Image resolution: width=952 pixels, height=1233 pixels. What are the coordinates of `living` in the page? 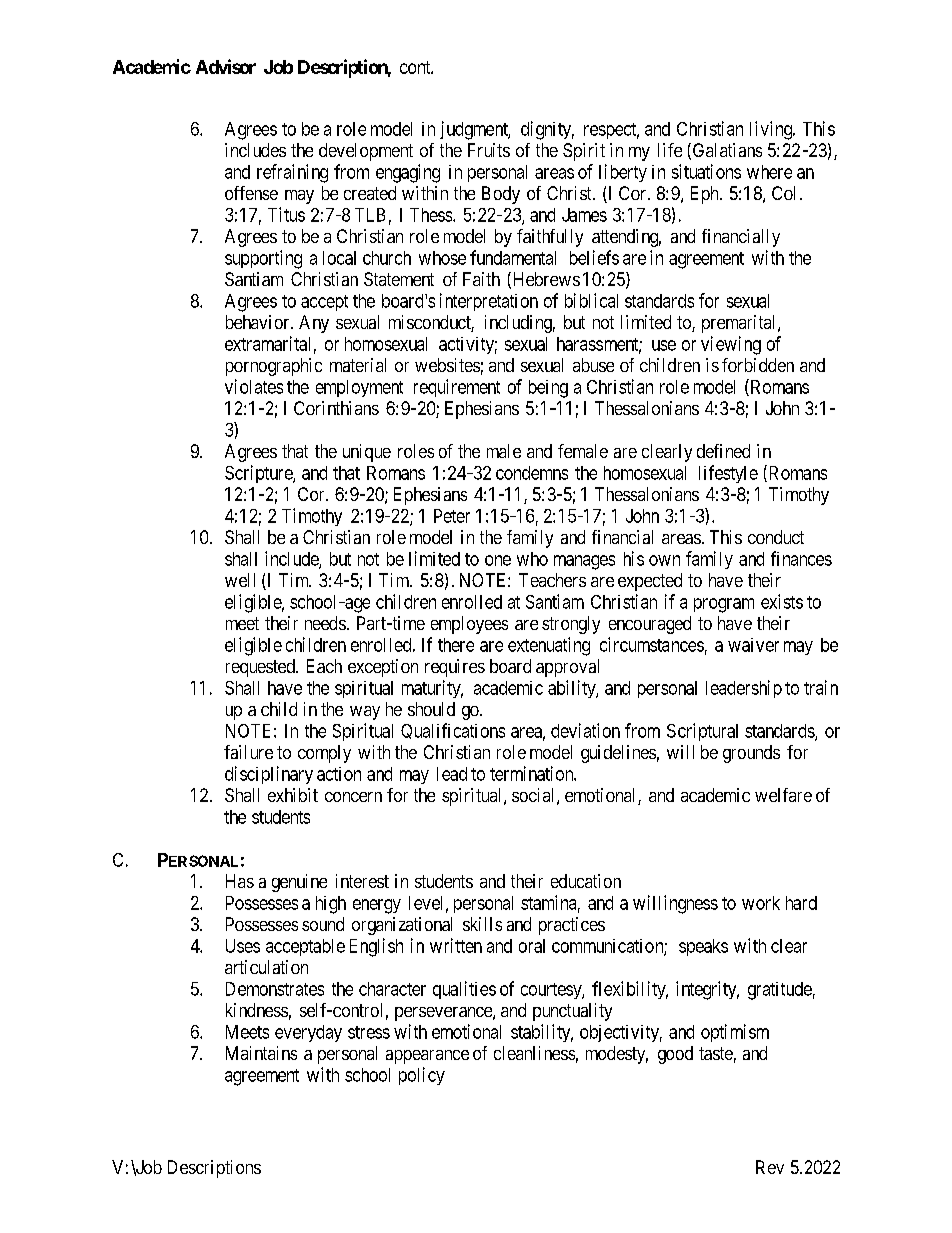 It's located at (772, 130).
